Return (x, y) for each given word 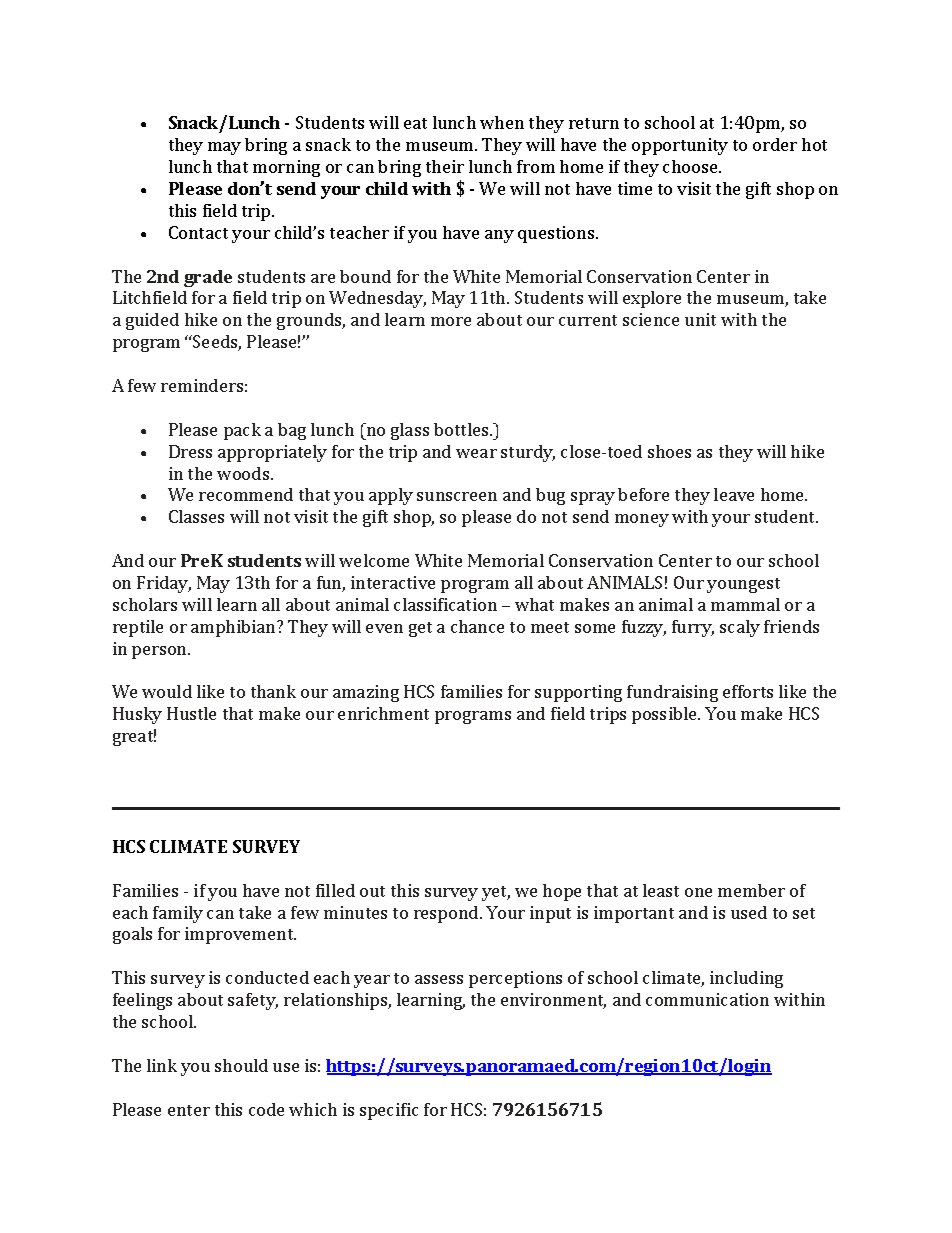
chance (477, 626)
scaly (740, 628)
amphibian (234, 628)
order (775, 144)
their (445, 166)
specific (389, 1111)
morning (286, 168)
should (241, 1065)
